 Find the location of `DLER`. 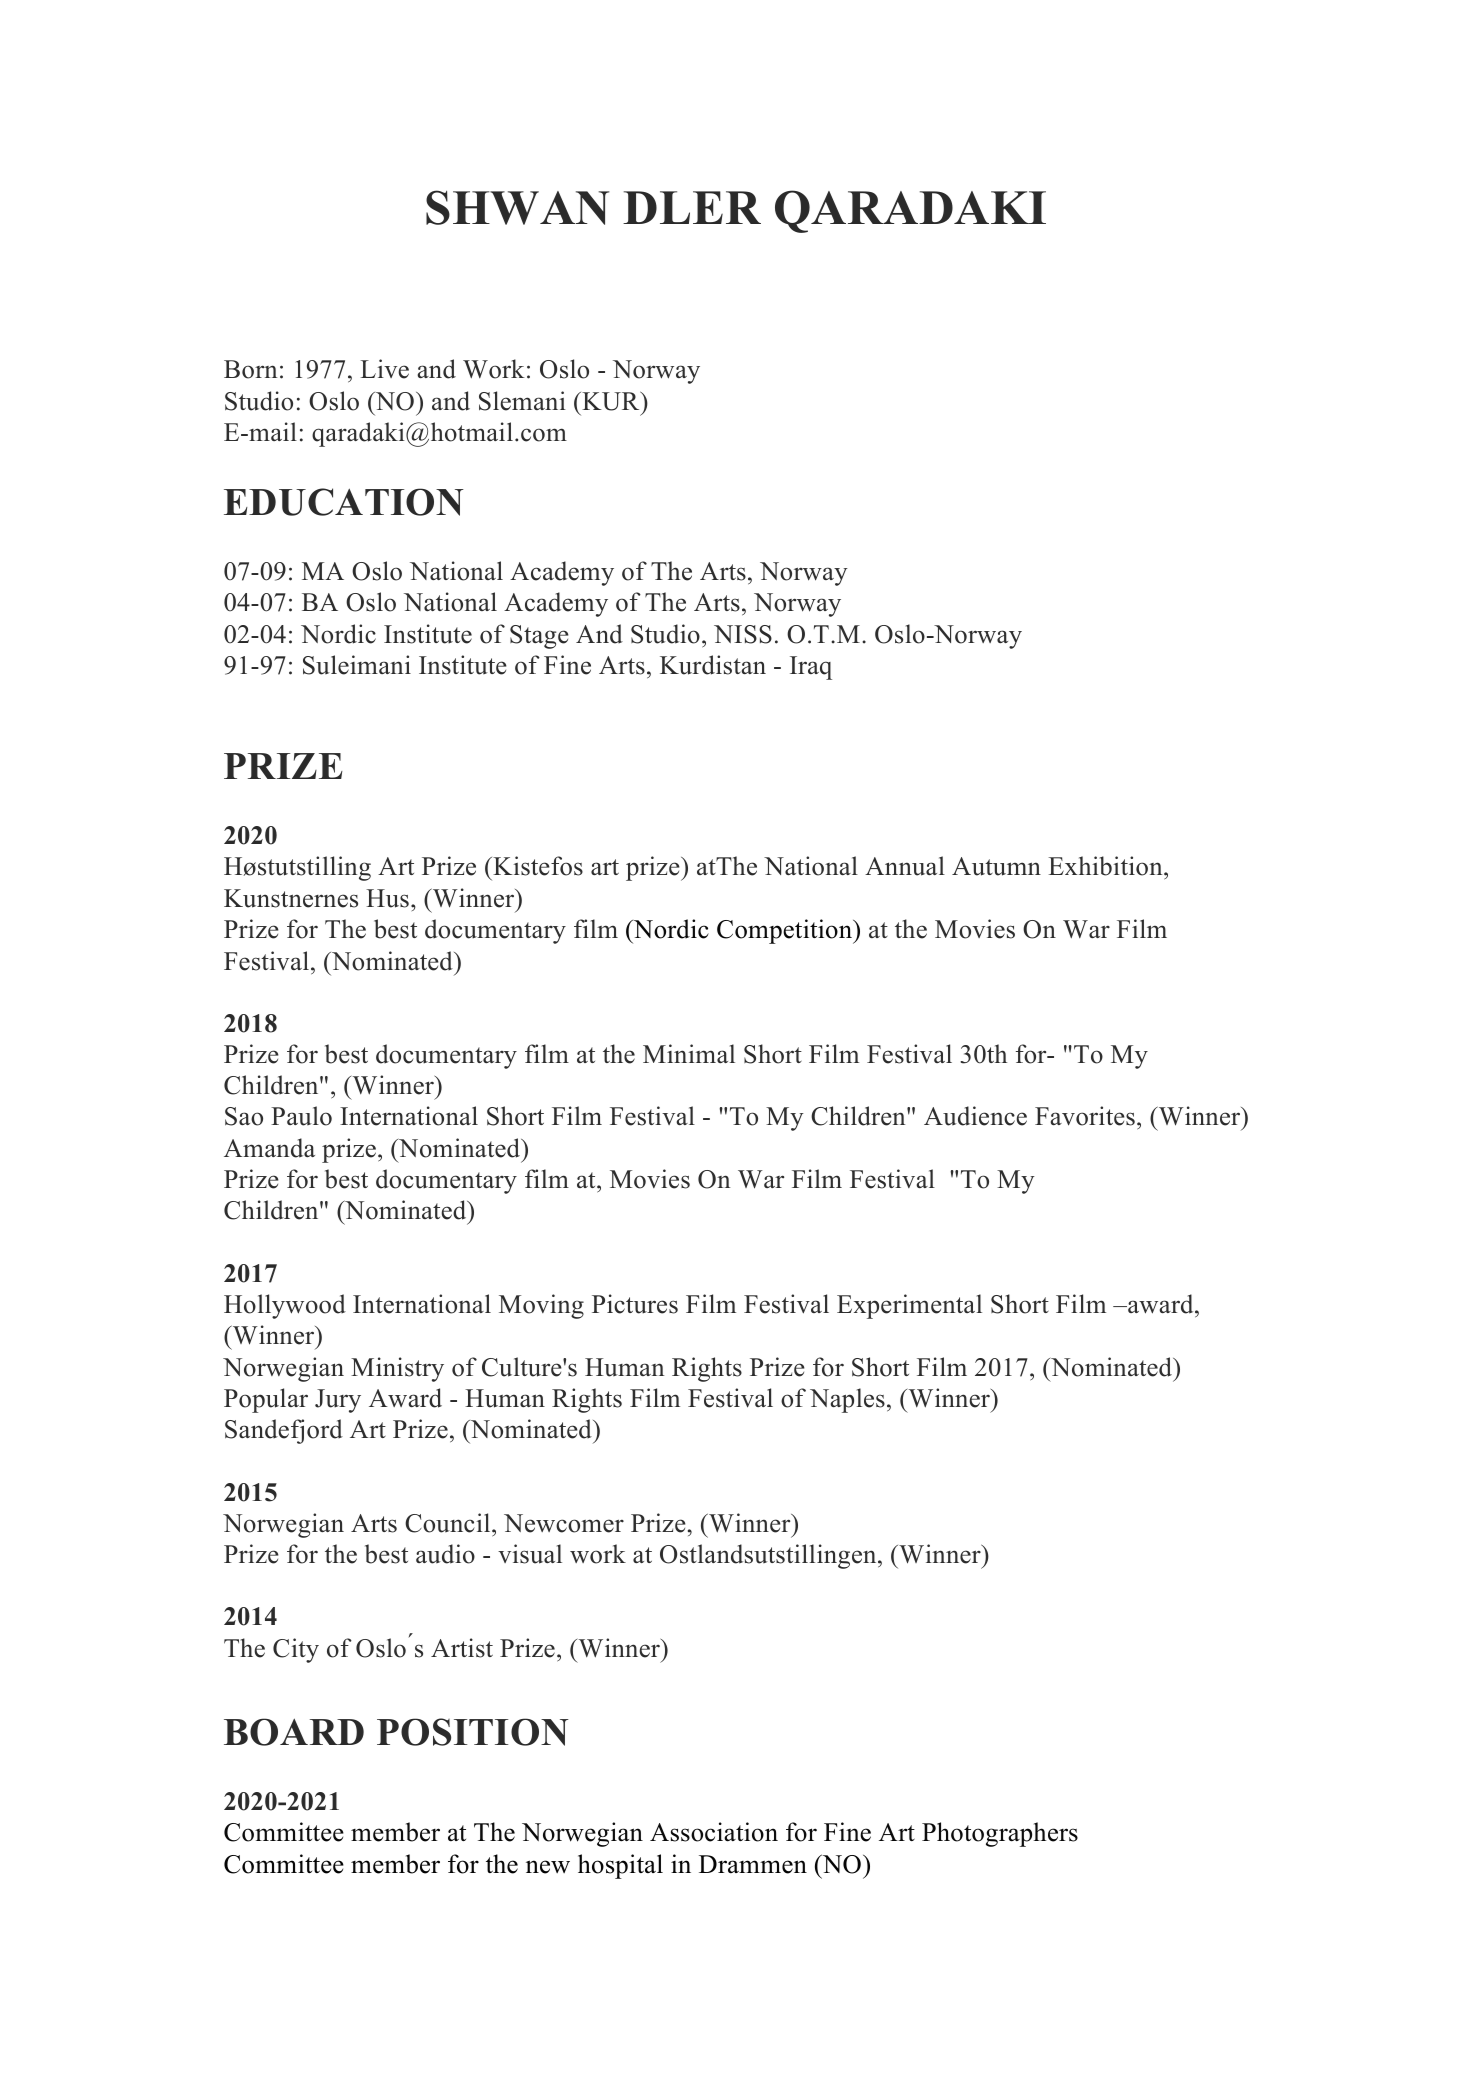

DLER is located at coordinates (692, 207).
